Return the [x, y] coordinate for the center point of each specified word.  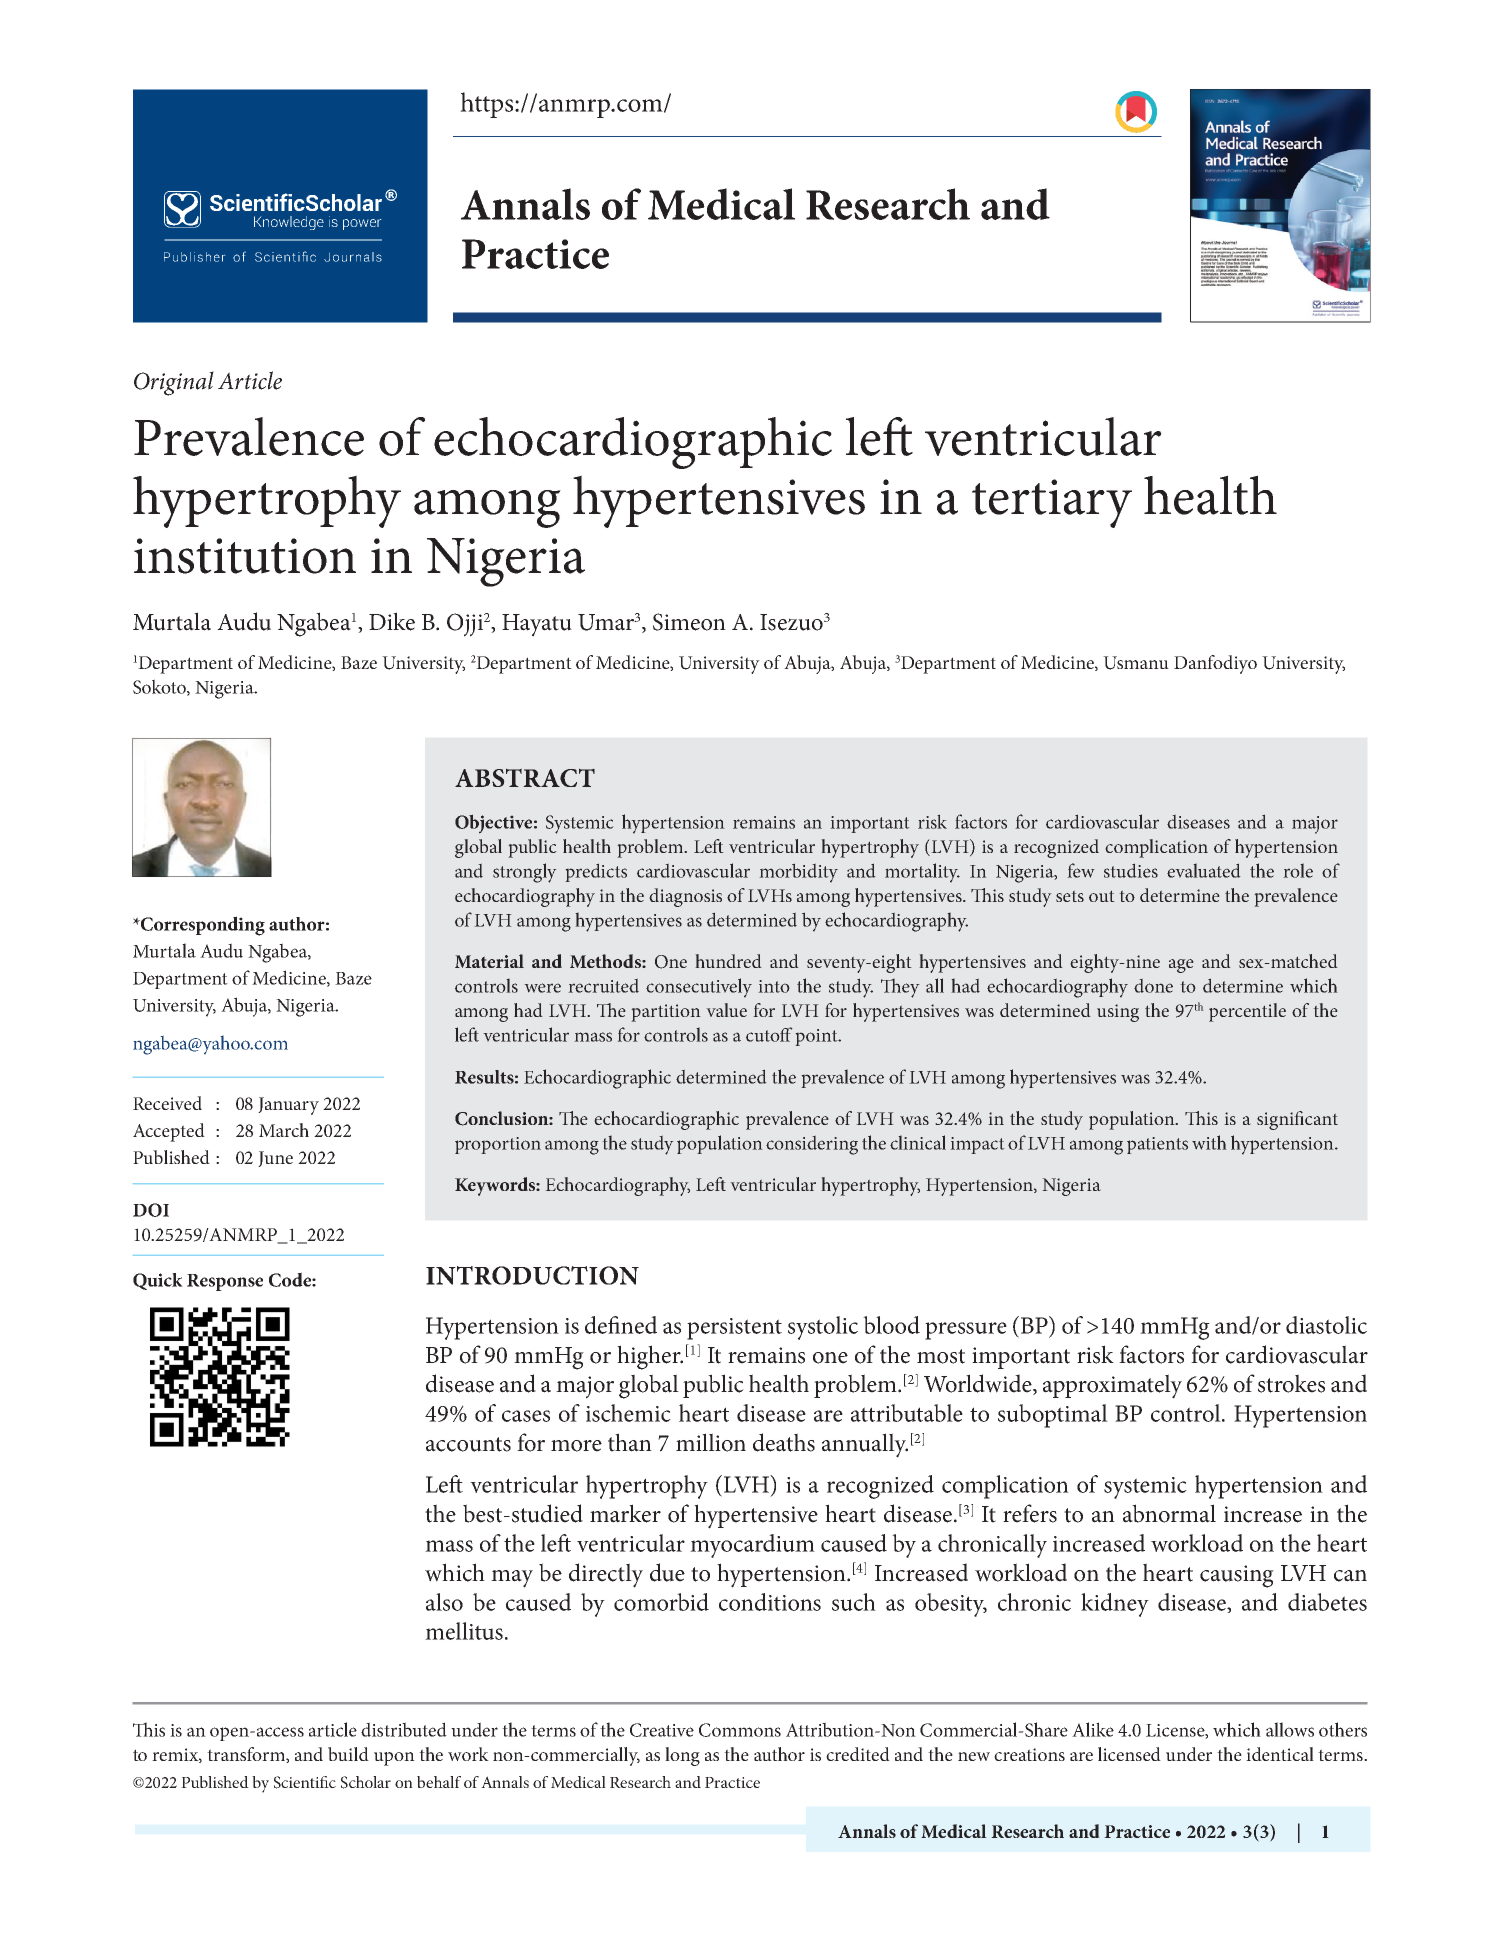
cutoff [769, 1034]
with [1209, 1142]
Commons [740, 1730]
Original [174, 383]
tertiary [1052, 503]
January [288, 1106]
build [348, 1754]
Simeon [689, 622]
